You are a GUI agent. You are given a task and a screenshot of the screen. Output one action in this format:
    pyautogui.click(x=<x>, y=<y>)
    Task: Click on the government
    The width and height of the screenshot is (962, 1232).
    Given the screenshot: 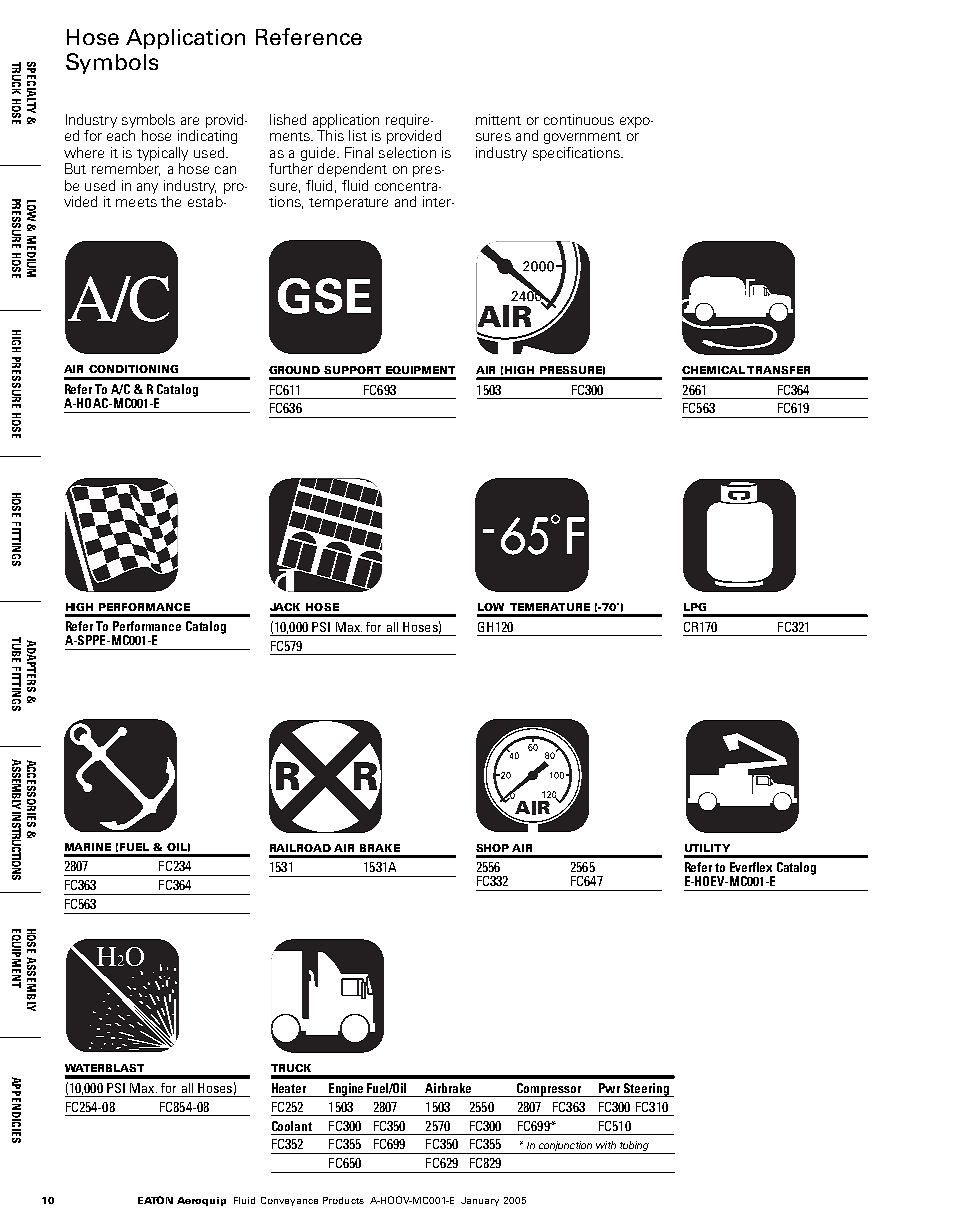 What is the action you would take?
    pyautogui.click(x=582, y=138)
